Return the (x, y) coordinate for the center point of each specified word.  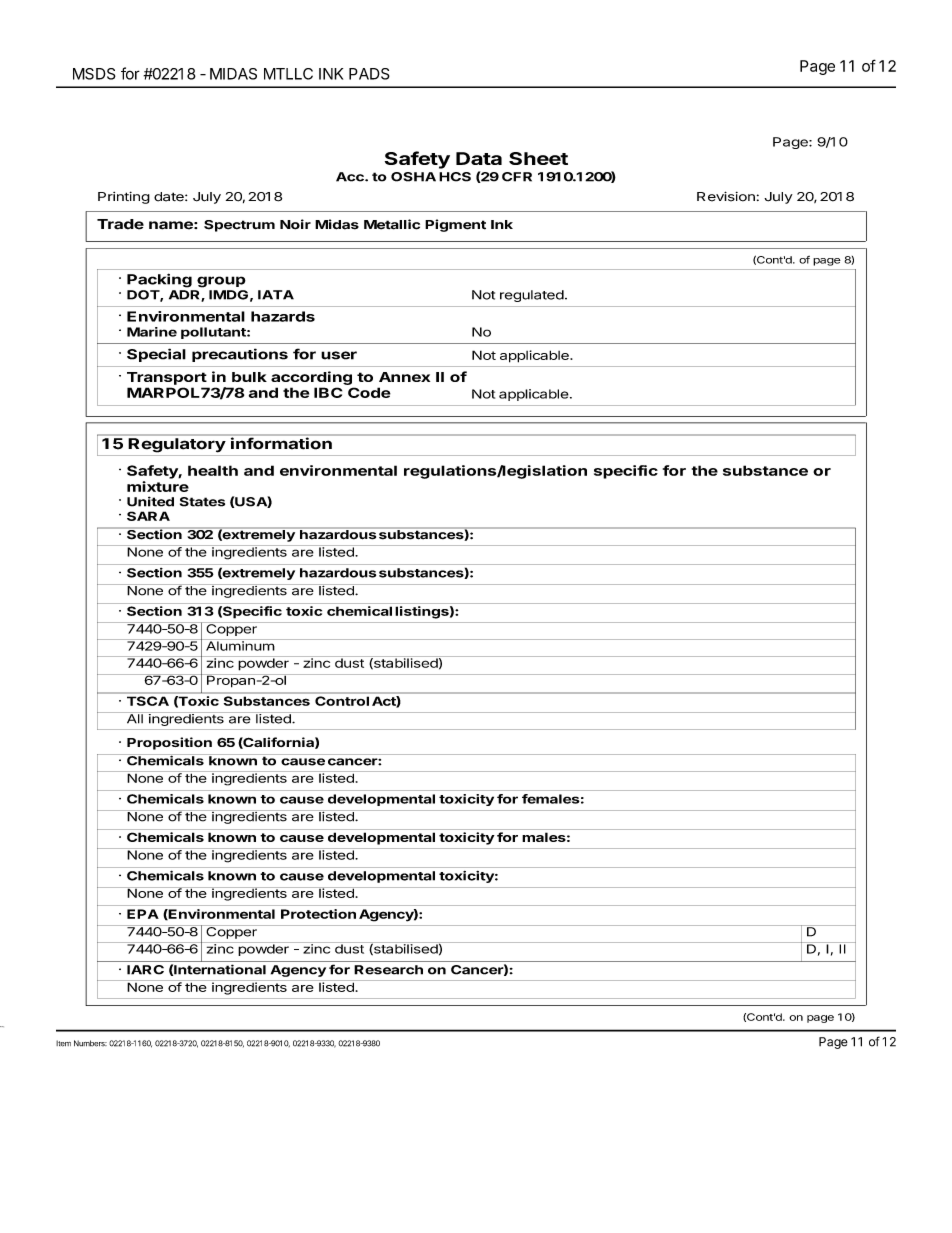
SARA (148, 516)
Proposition (169, 743)
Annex (404, 377)
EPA (143, 914)
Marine (152, 332)
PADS (369, 74)
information (281, 443)
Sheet (538, 158)
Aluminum (239, 645)
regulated (532, 296)
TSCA (148, 701)
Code (369, 392)
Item (63, 1043)
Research (388, 970)
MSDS (94, 74)
